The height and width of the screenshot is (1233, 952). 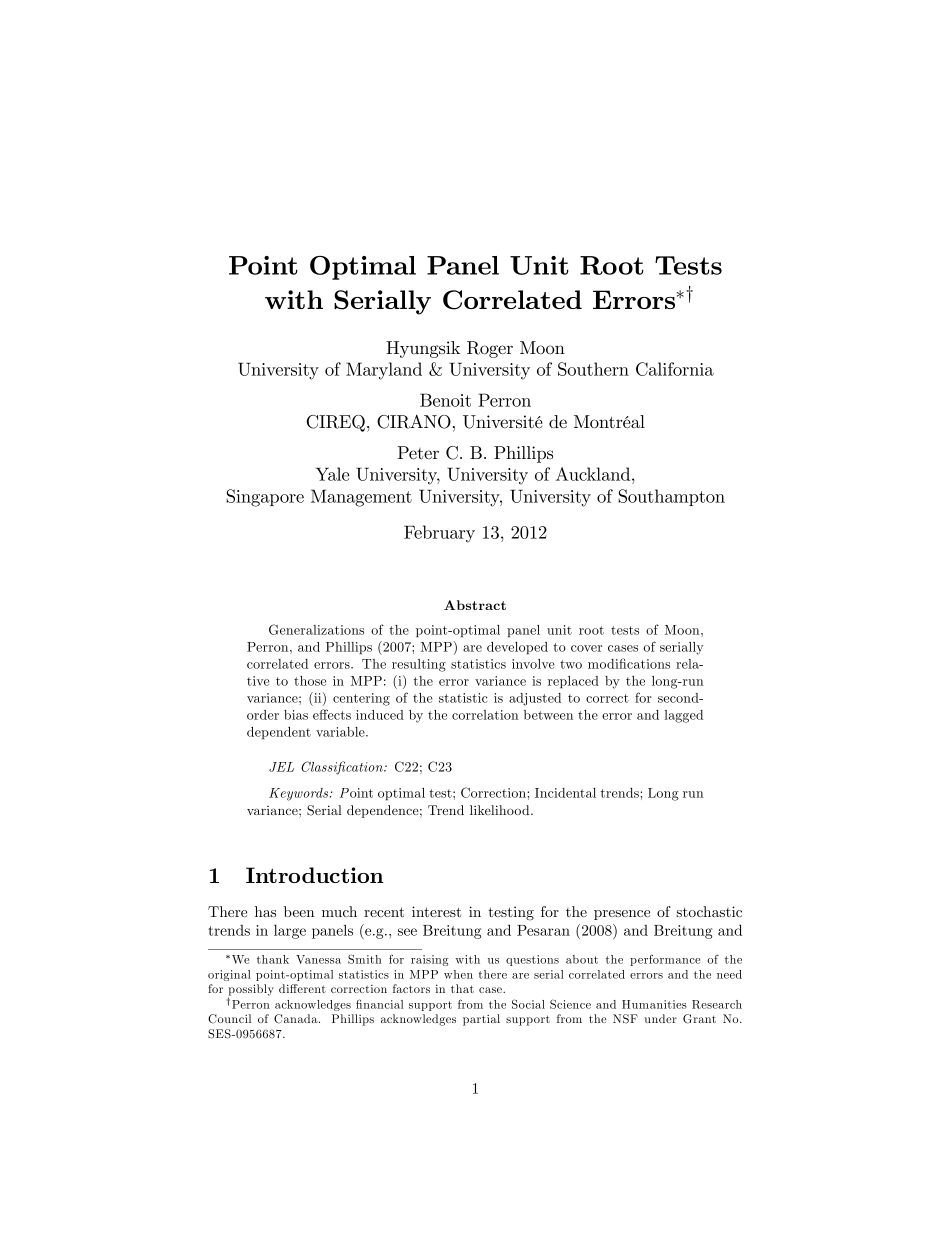 What do you see at coordinates (310, 681) in the screenshot?
I see `those` at bounding box center [310, 681].
